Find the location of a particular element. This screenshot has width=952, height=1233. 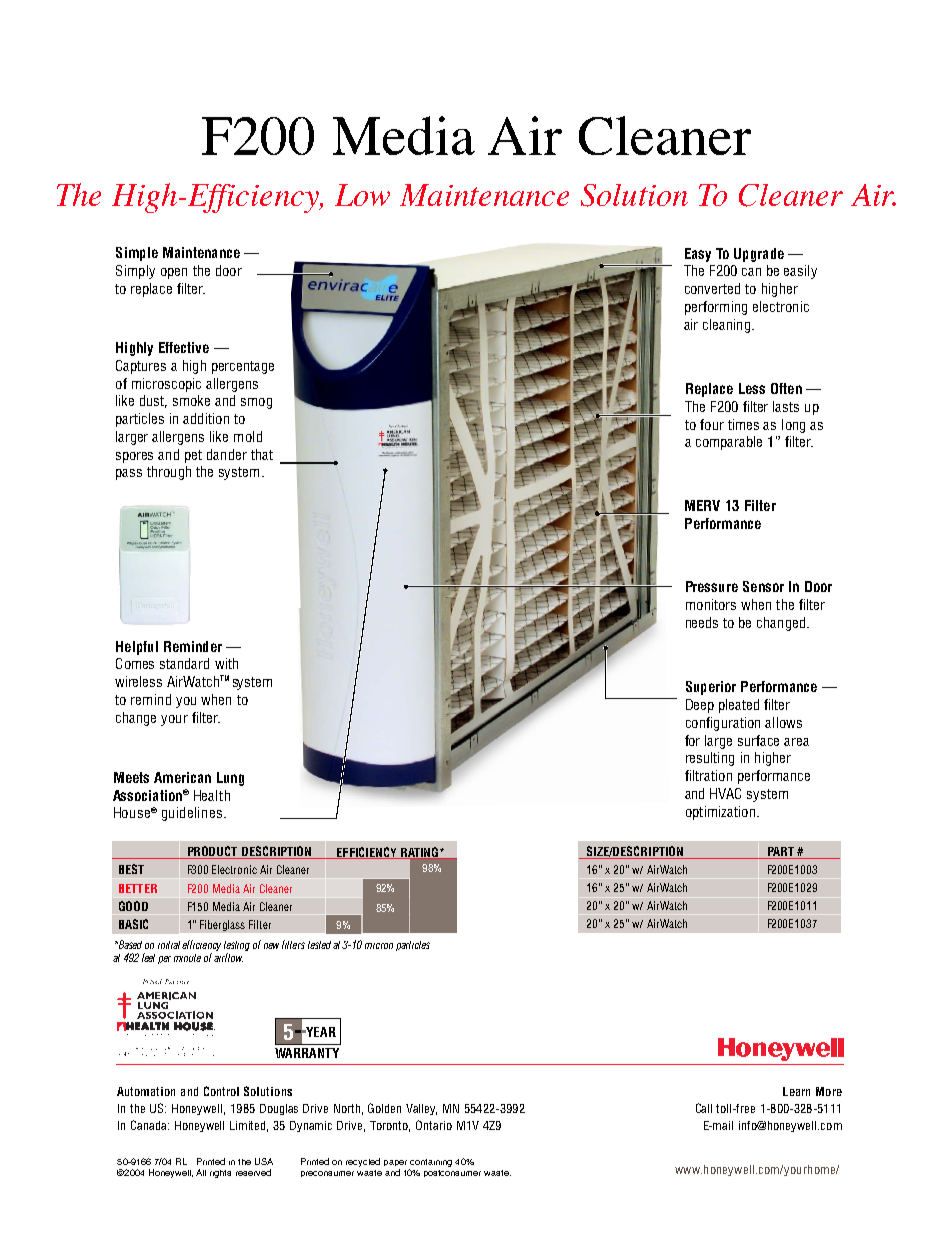

Deep is located at coordinates (700, 706).
